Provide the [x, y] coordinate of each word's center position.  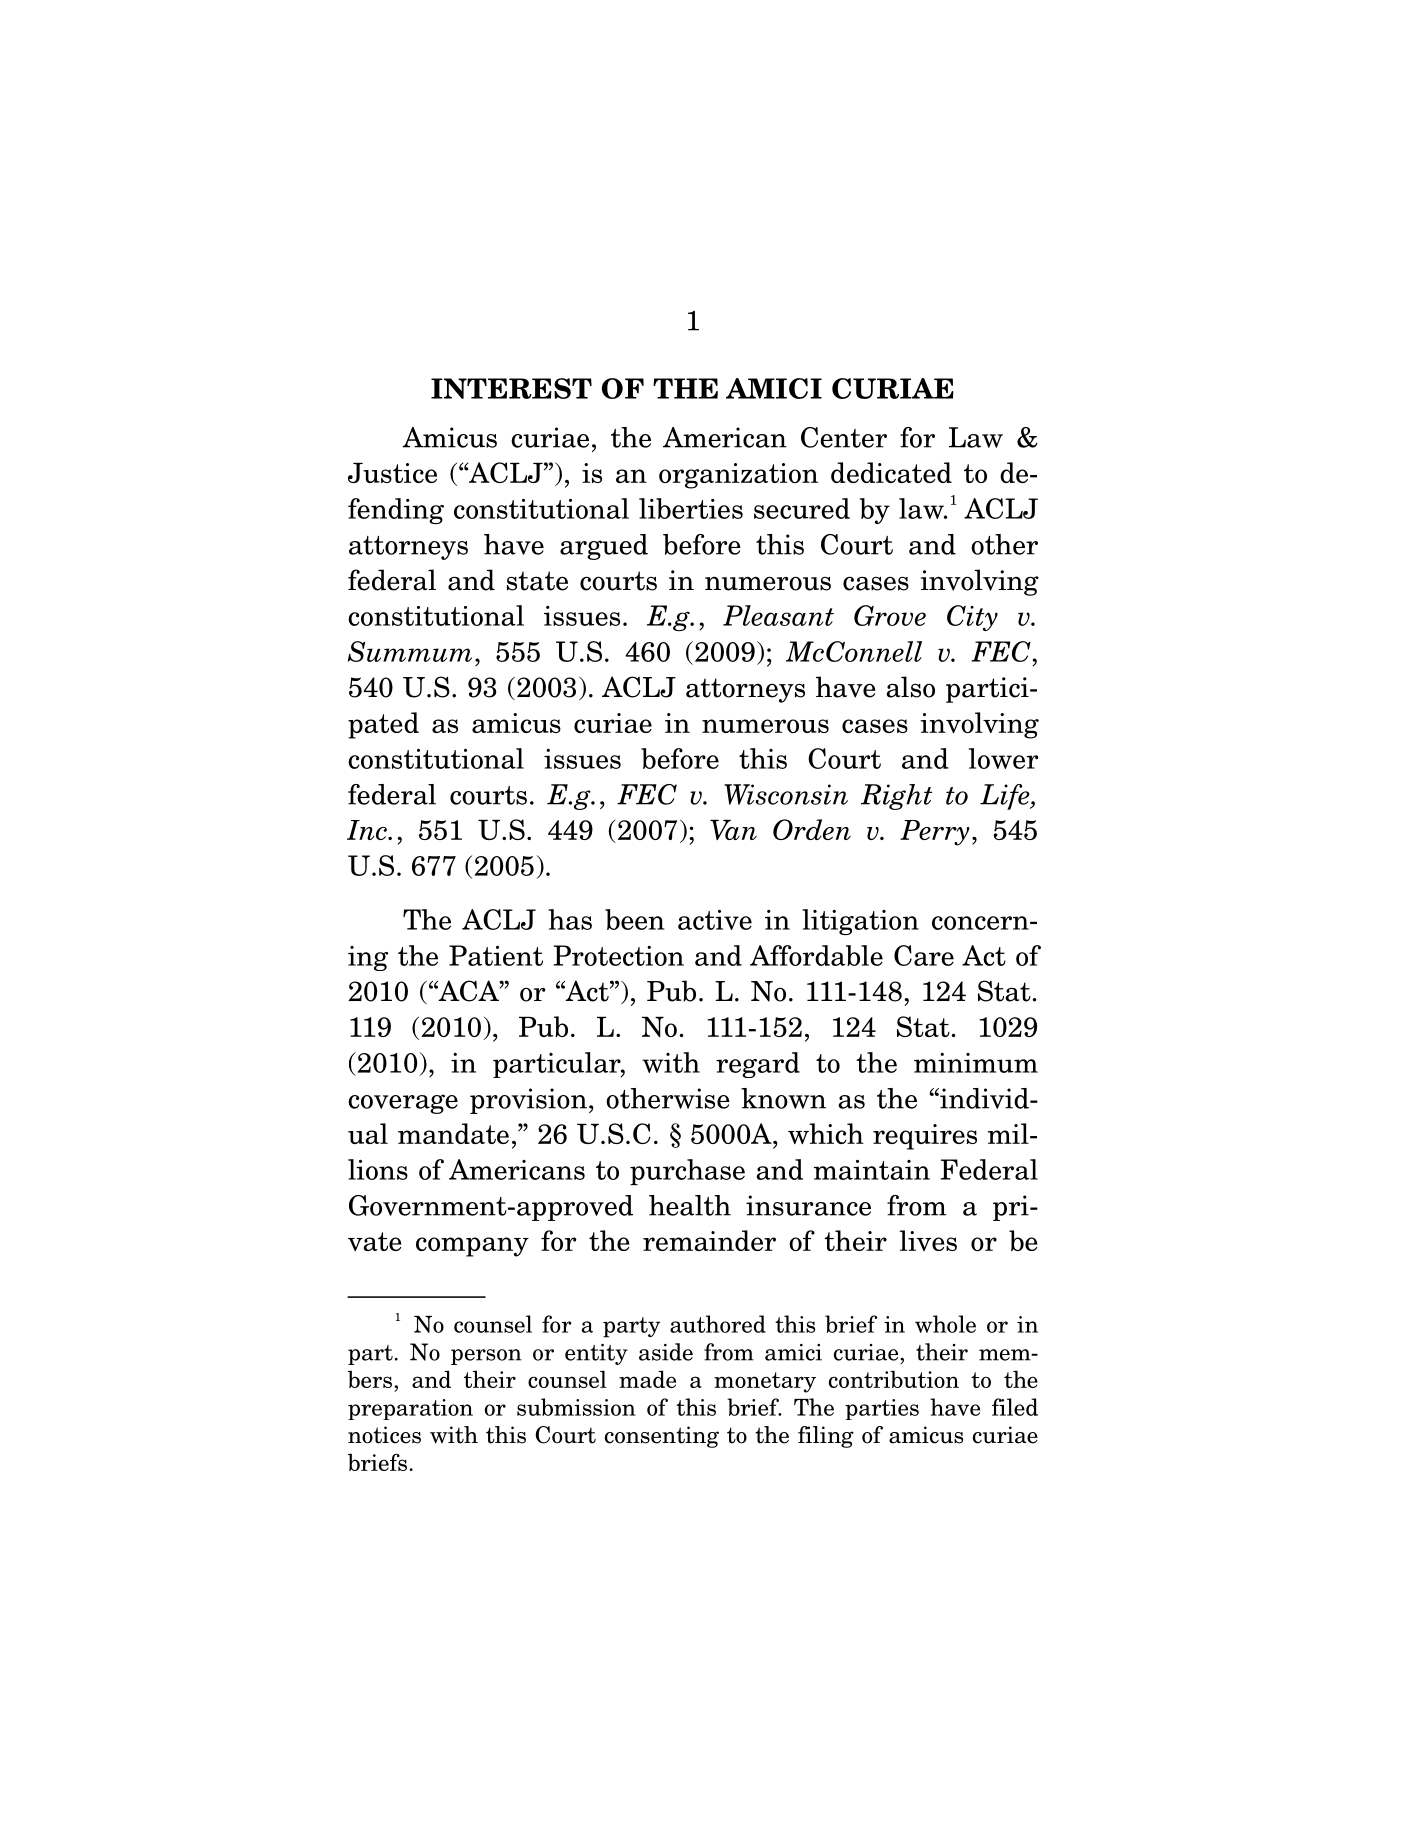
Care [924, 955]
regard [758, 1065]
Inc [368, 830]
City [972, 618]
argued [604, 547]
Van [733, 829]
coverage [403, 1104]
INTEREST [511, 388]
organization [738, 476]
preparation [410, 1409]
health [690, 1205]
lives [928, 1240]
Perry [935, 833]
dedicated [891, 472]
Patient [496, 955]
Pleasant [778, 615]
